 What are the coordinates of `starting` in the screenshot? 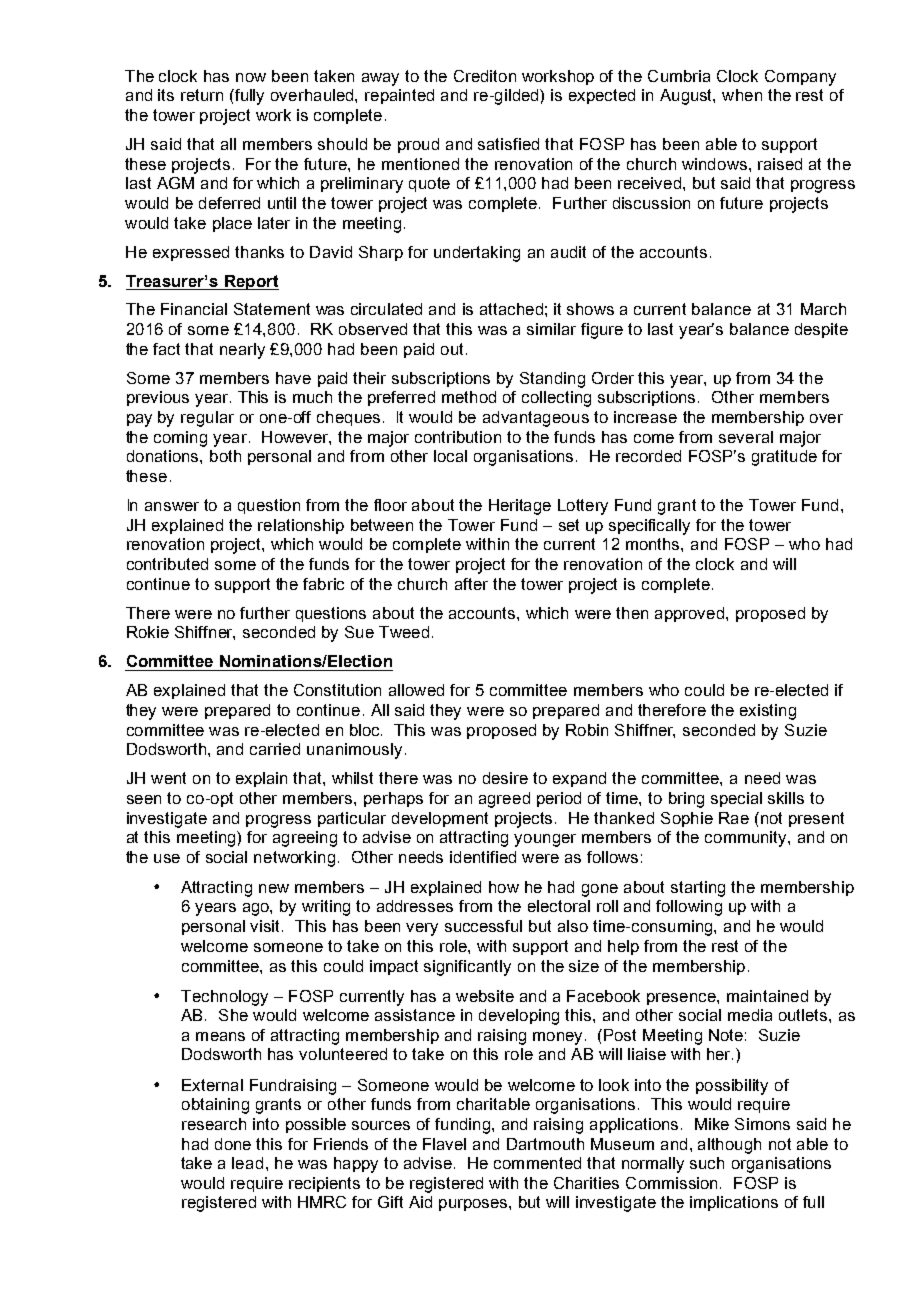 It's located at (698, 889).
